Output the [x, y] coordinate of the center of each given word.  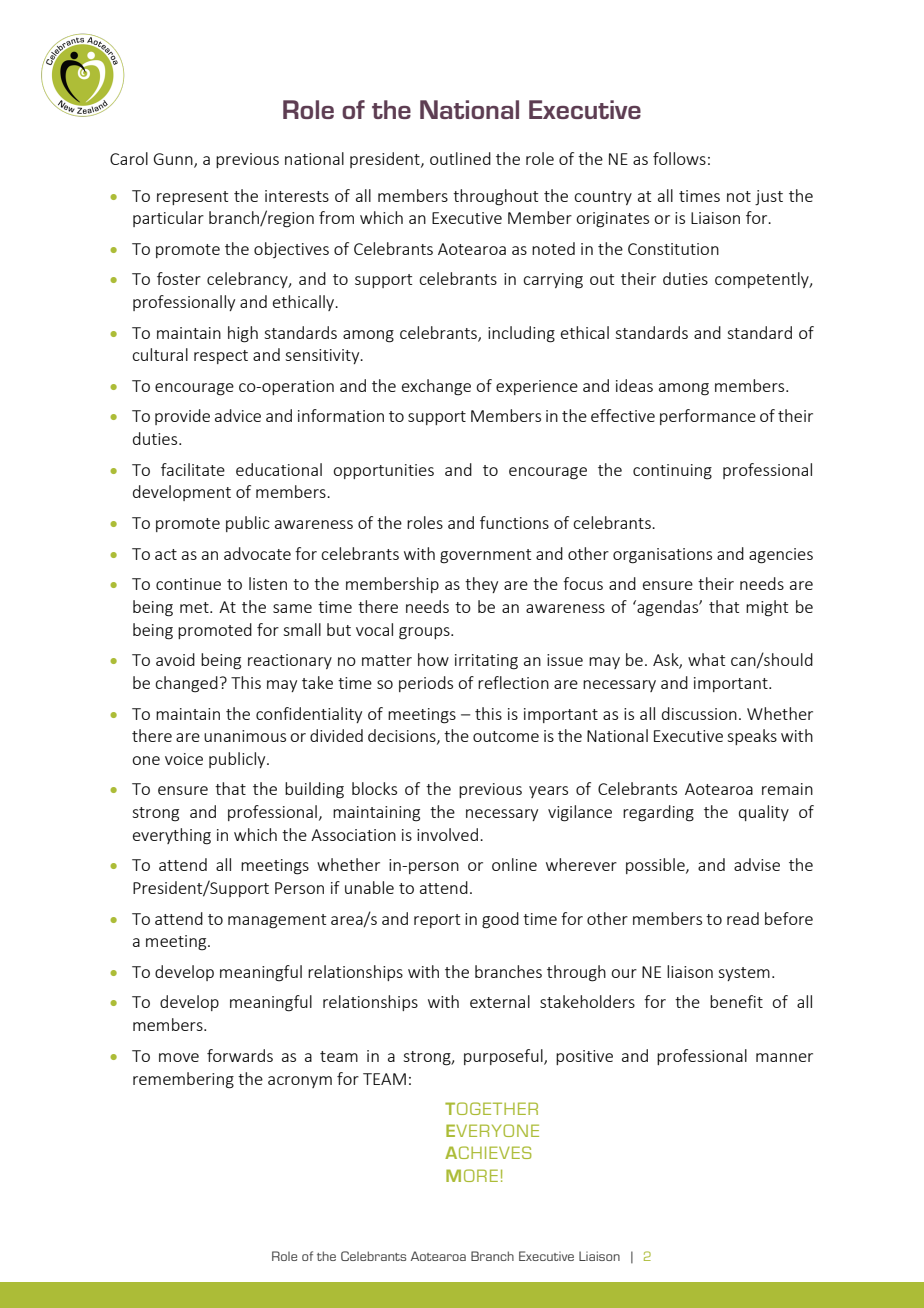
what [706, 659]
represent [192, 198]
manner [784, 1057]
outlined [460, 158]
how [433, 659]
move [179, 1057]
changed [186, 684]
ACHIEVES [488, 1152]
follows [679, 158]
